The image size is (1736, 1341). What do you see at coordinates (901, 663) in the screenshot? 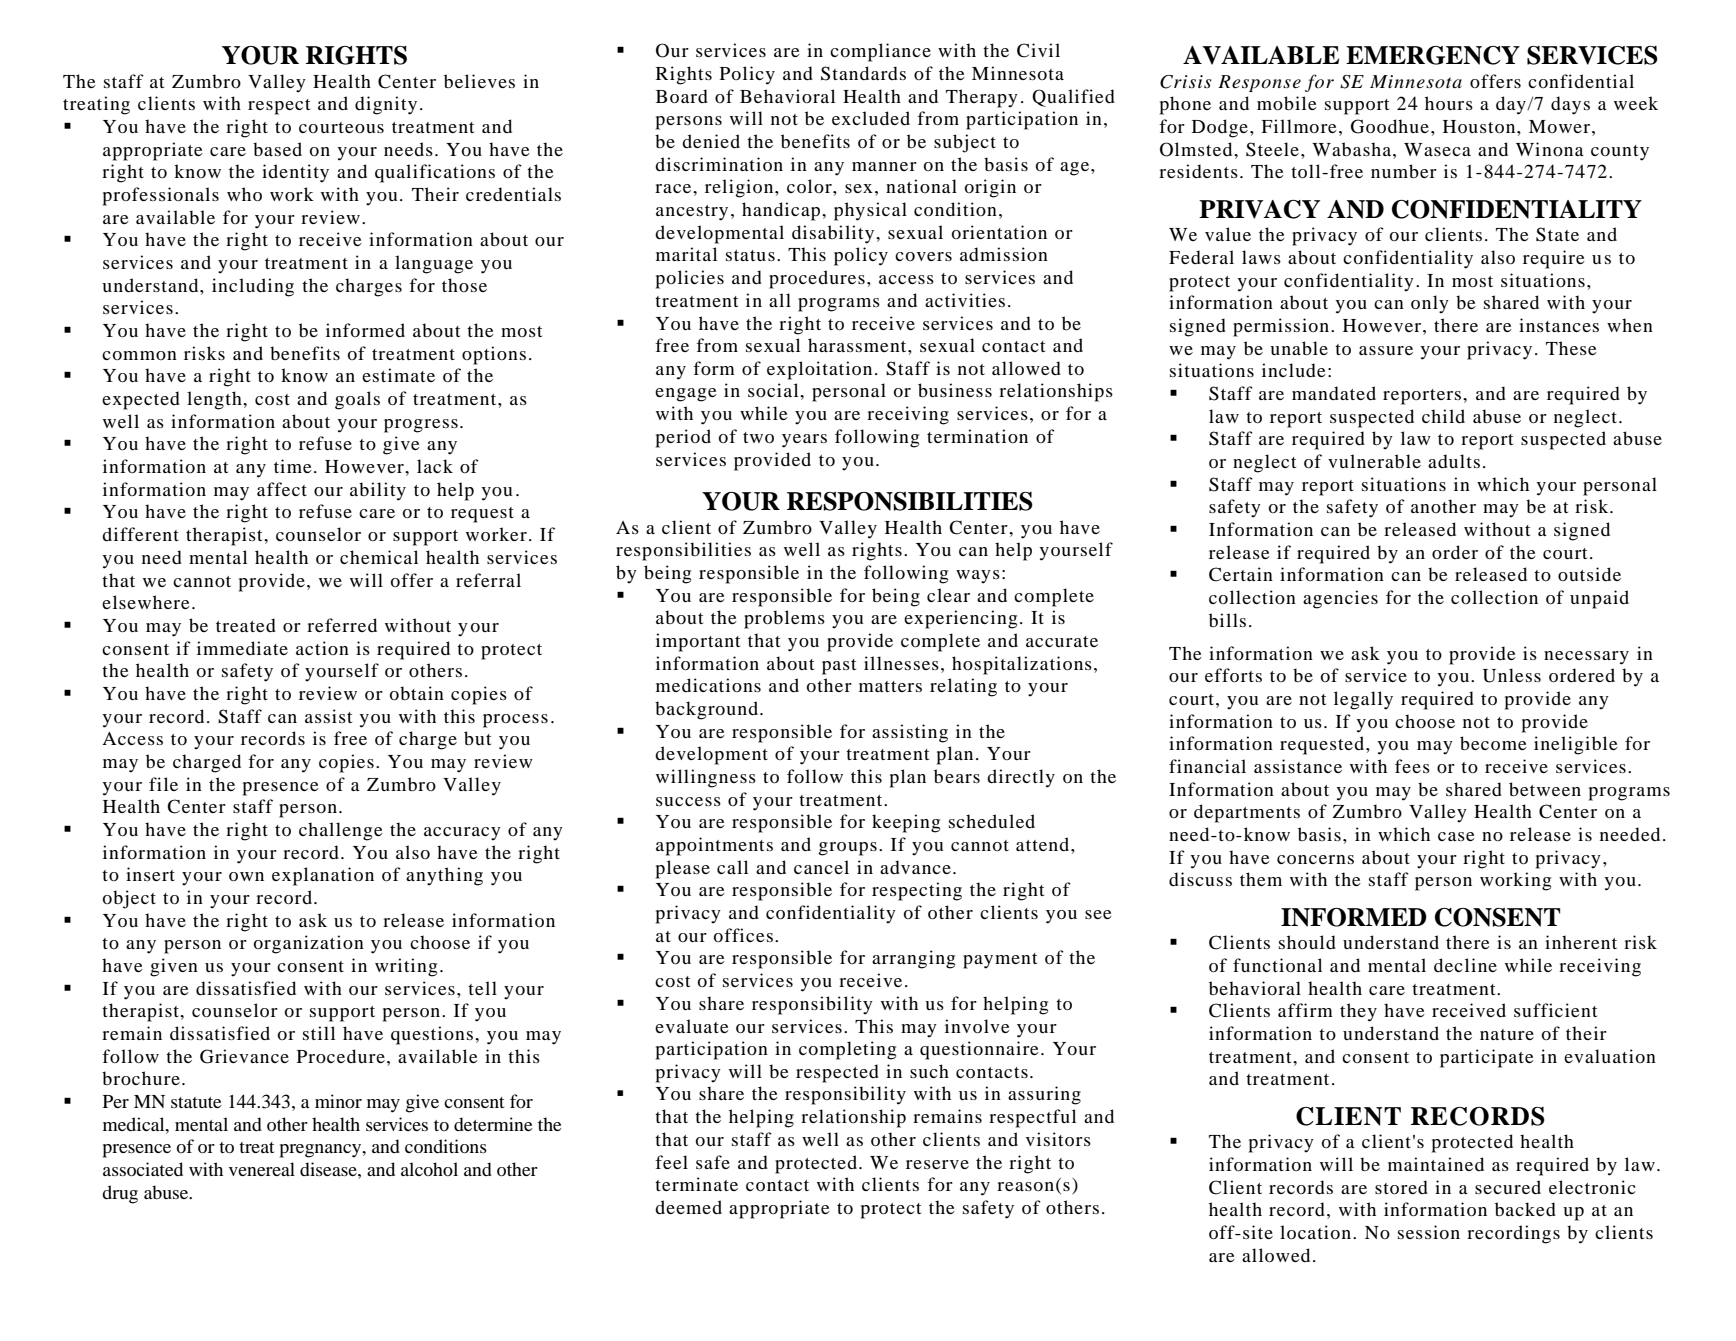
I see `illnesses` at bounding box center [901, 663].
